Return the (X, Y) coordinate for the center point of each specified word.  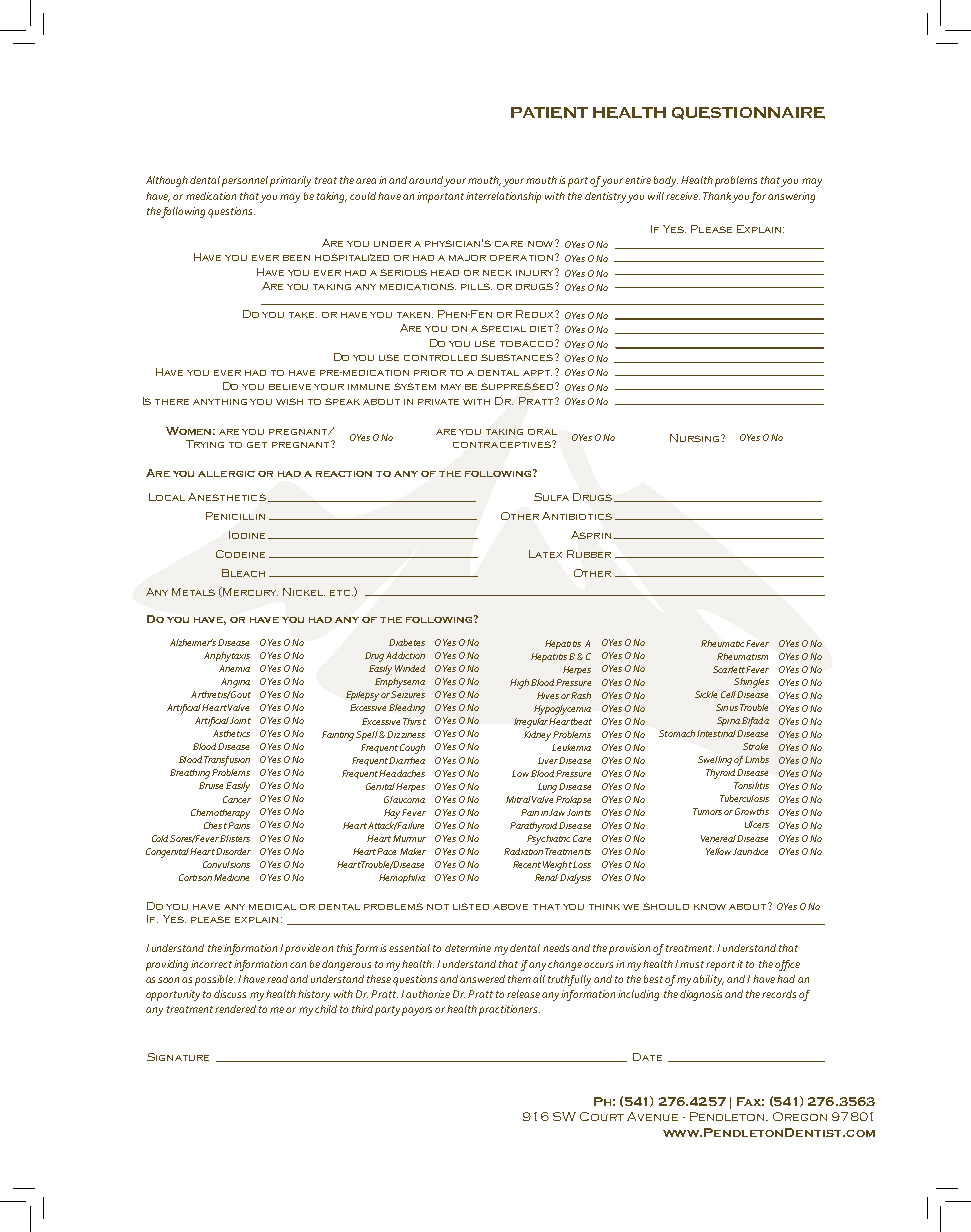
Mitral (518, 799)
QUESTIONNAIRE (748, 113)
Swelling (715, 761)
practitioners (509, 1010)
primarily (290, 181)
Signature (178, 1057)
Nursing (696, 438)
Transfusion (227, 761)
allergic (226, 474)
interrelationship (503, 197)
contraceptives (503, 444)
